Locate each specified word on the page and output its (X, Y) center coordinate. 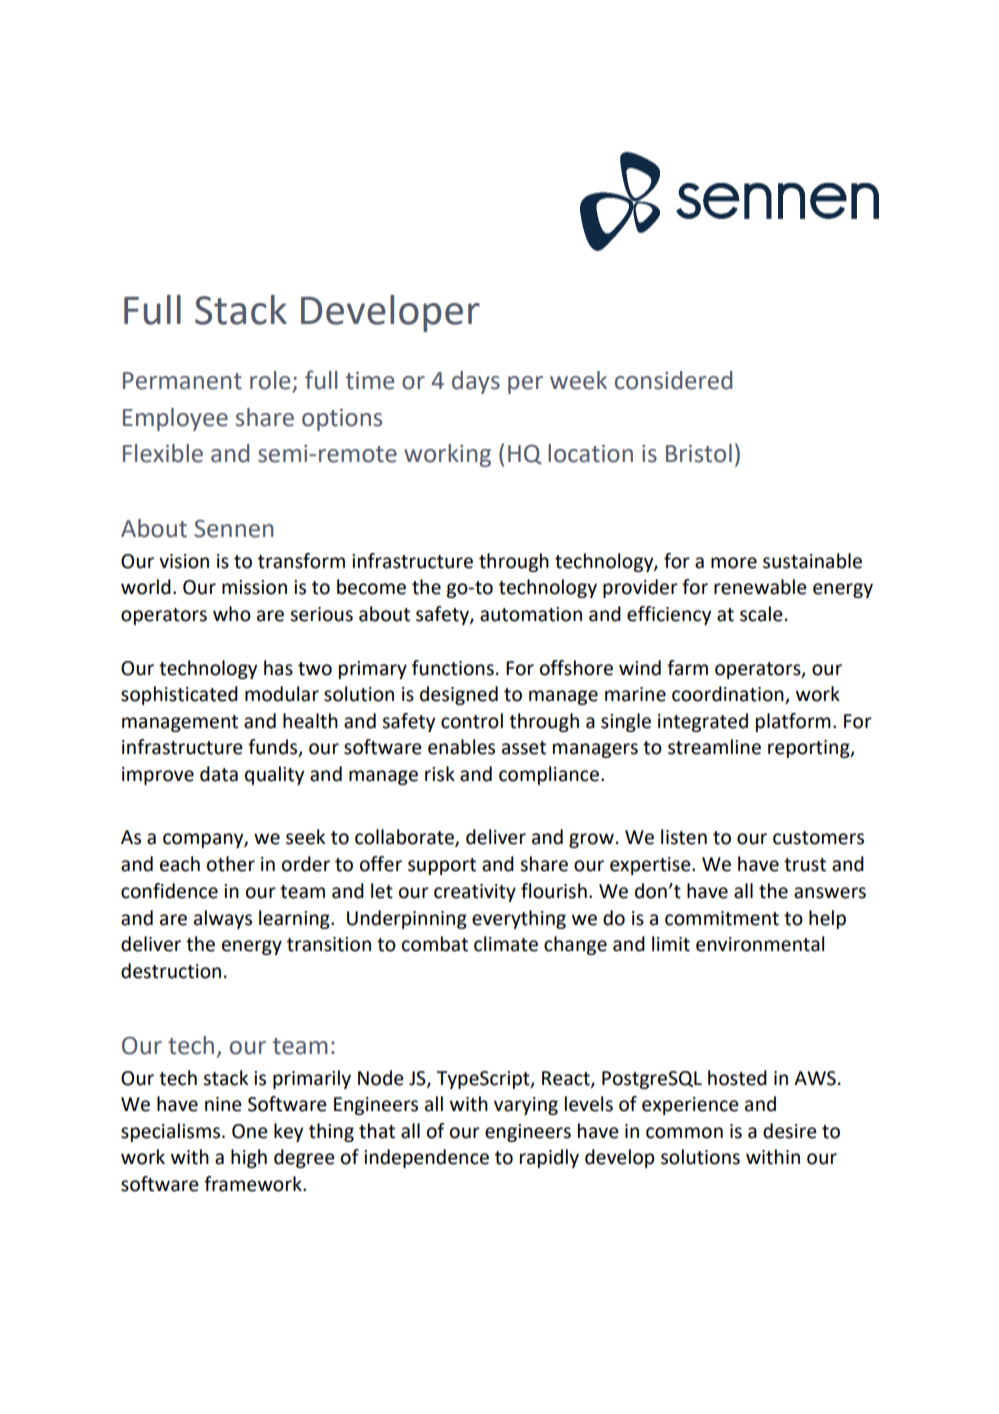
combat (435, 944)
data (219, 774)
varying (526, 1106)
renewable (760, 587)
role (270, 380)
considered (673, 380)
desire (790, 1131)
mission (254, 587)
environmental (760, 944)
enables (461, 747)
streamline (714, 747)
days (476, 382)
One (250, 1131)
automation (531, 614)
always (223, 919)
